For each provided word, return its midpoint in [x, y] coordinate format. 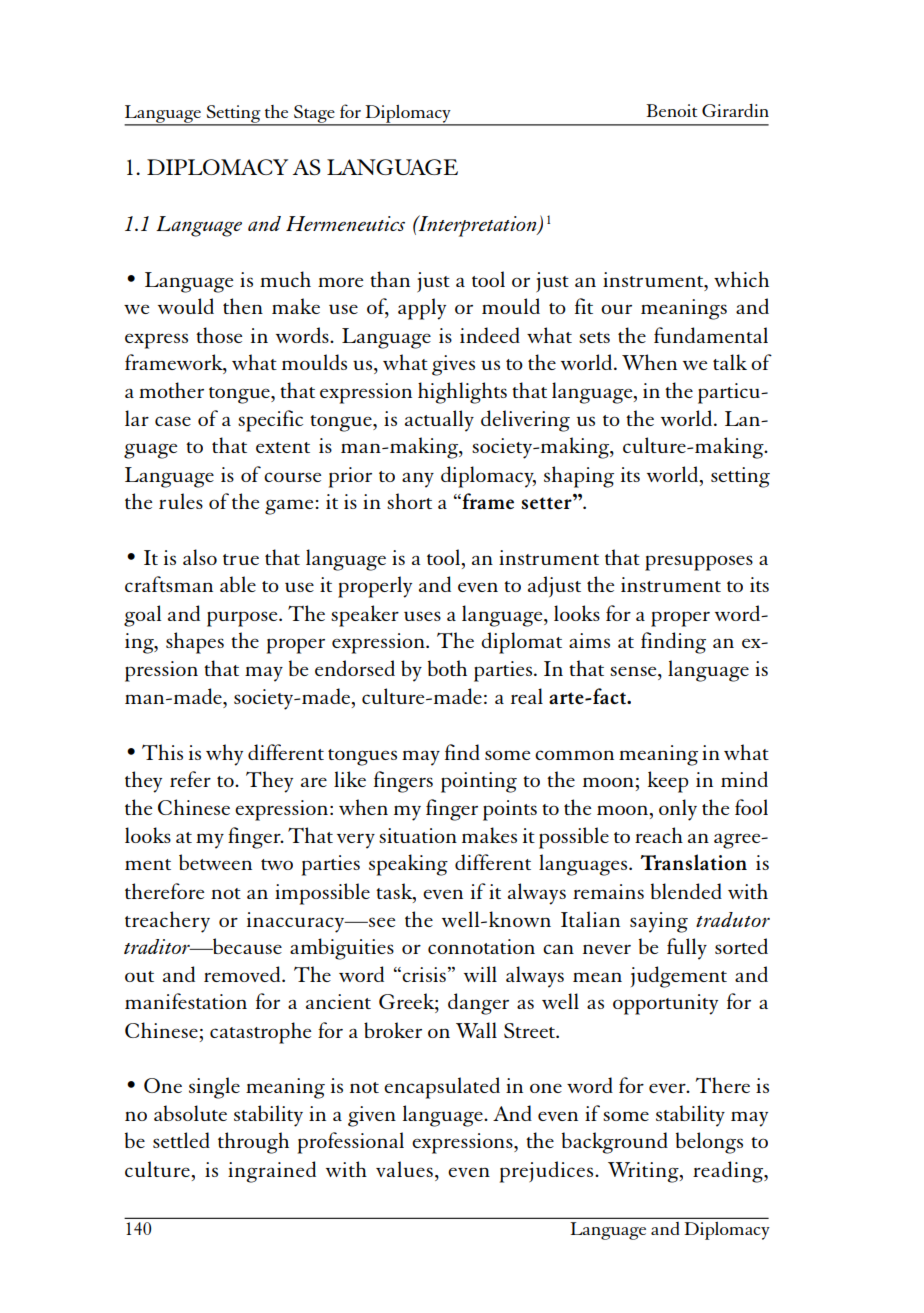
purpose [243, 619]
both [447, 668]
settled [181, 1140]
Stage [314, 115]
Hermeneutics [345, 223]
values [404, 1169]
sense [634, 671]
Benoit [671, 110]
